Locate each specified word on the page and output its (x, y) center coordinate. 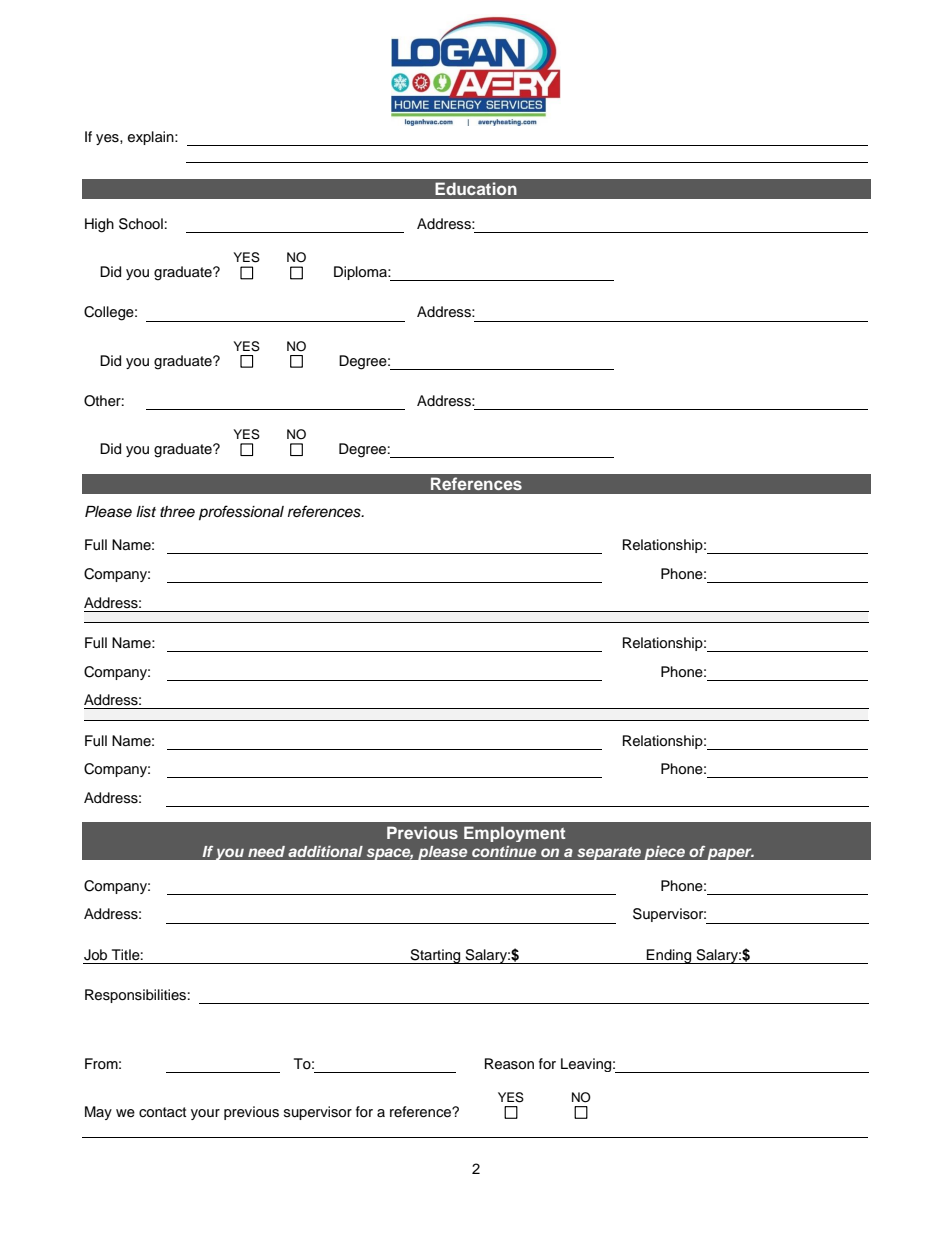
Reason (509, 1064)
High (99, 225)
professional (241, 513)
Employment (514, 834)
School (141, 224)
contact (162, 1112)
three (177, 512)
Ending (669, 956)
